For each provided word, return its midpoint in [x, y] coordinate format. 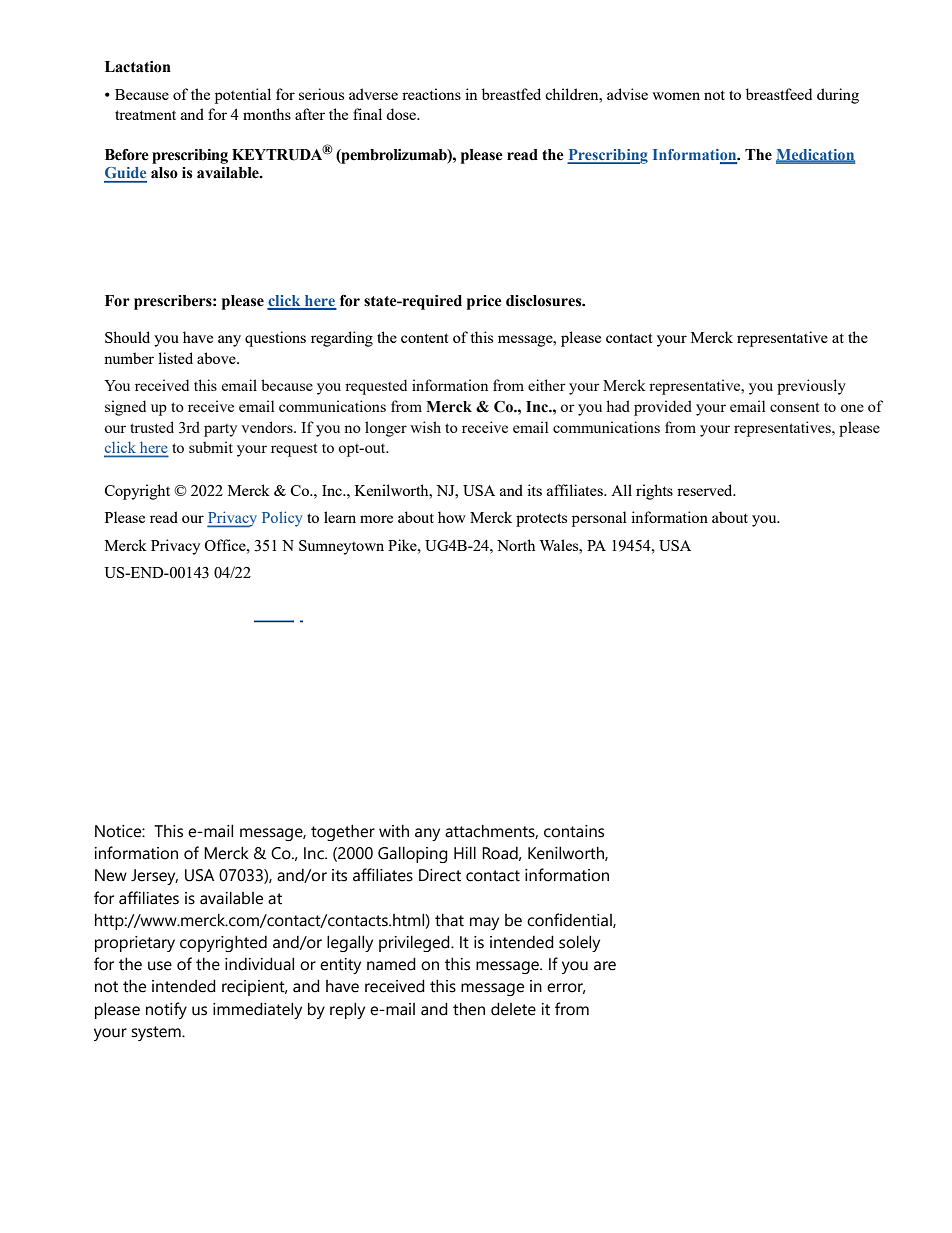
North [516, 545]
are [605, 966]
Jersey [154, 877]
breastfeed [779, 94]
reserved [706, 490]
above [217, 358]
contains [574, 831]
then [469, 1009]
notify [166, 1010]
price [484, 302]
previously [811, 387]
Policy [282, 519]
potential [243, 96]
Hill [465, 852]
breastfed [511, 94]
